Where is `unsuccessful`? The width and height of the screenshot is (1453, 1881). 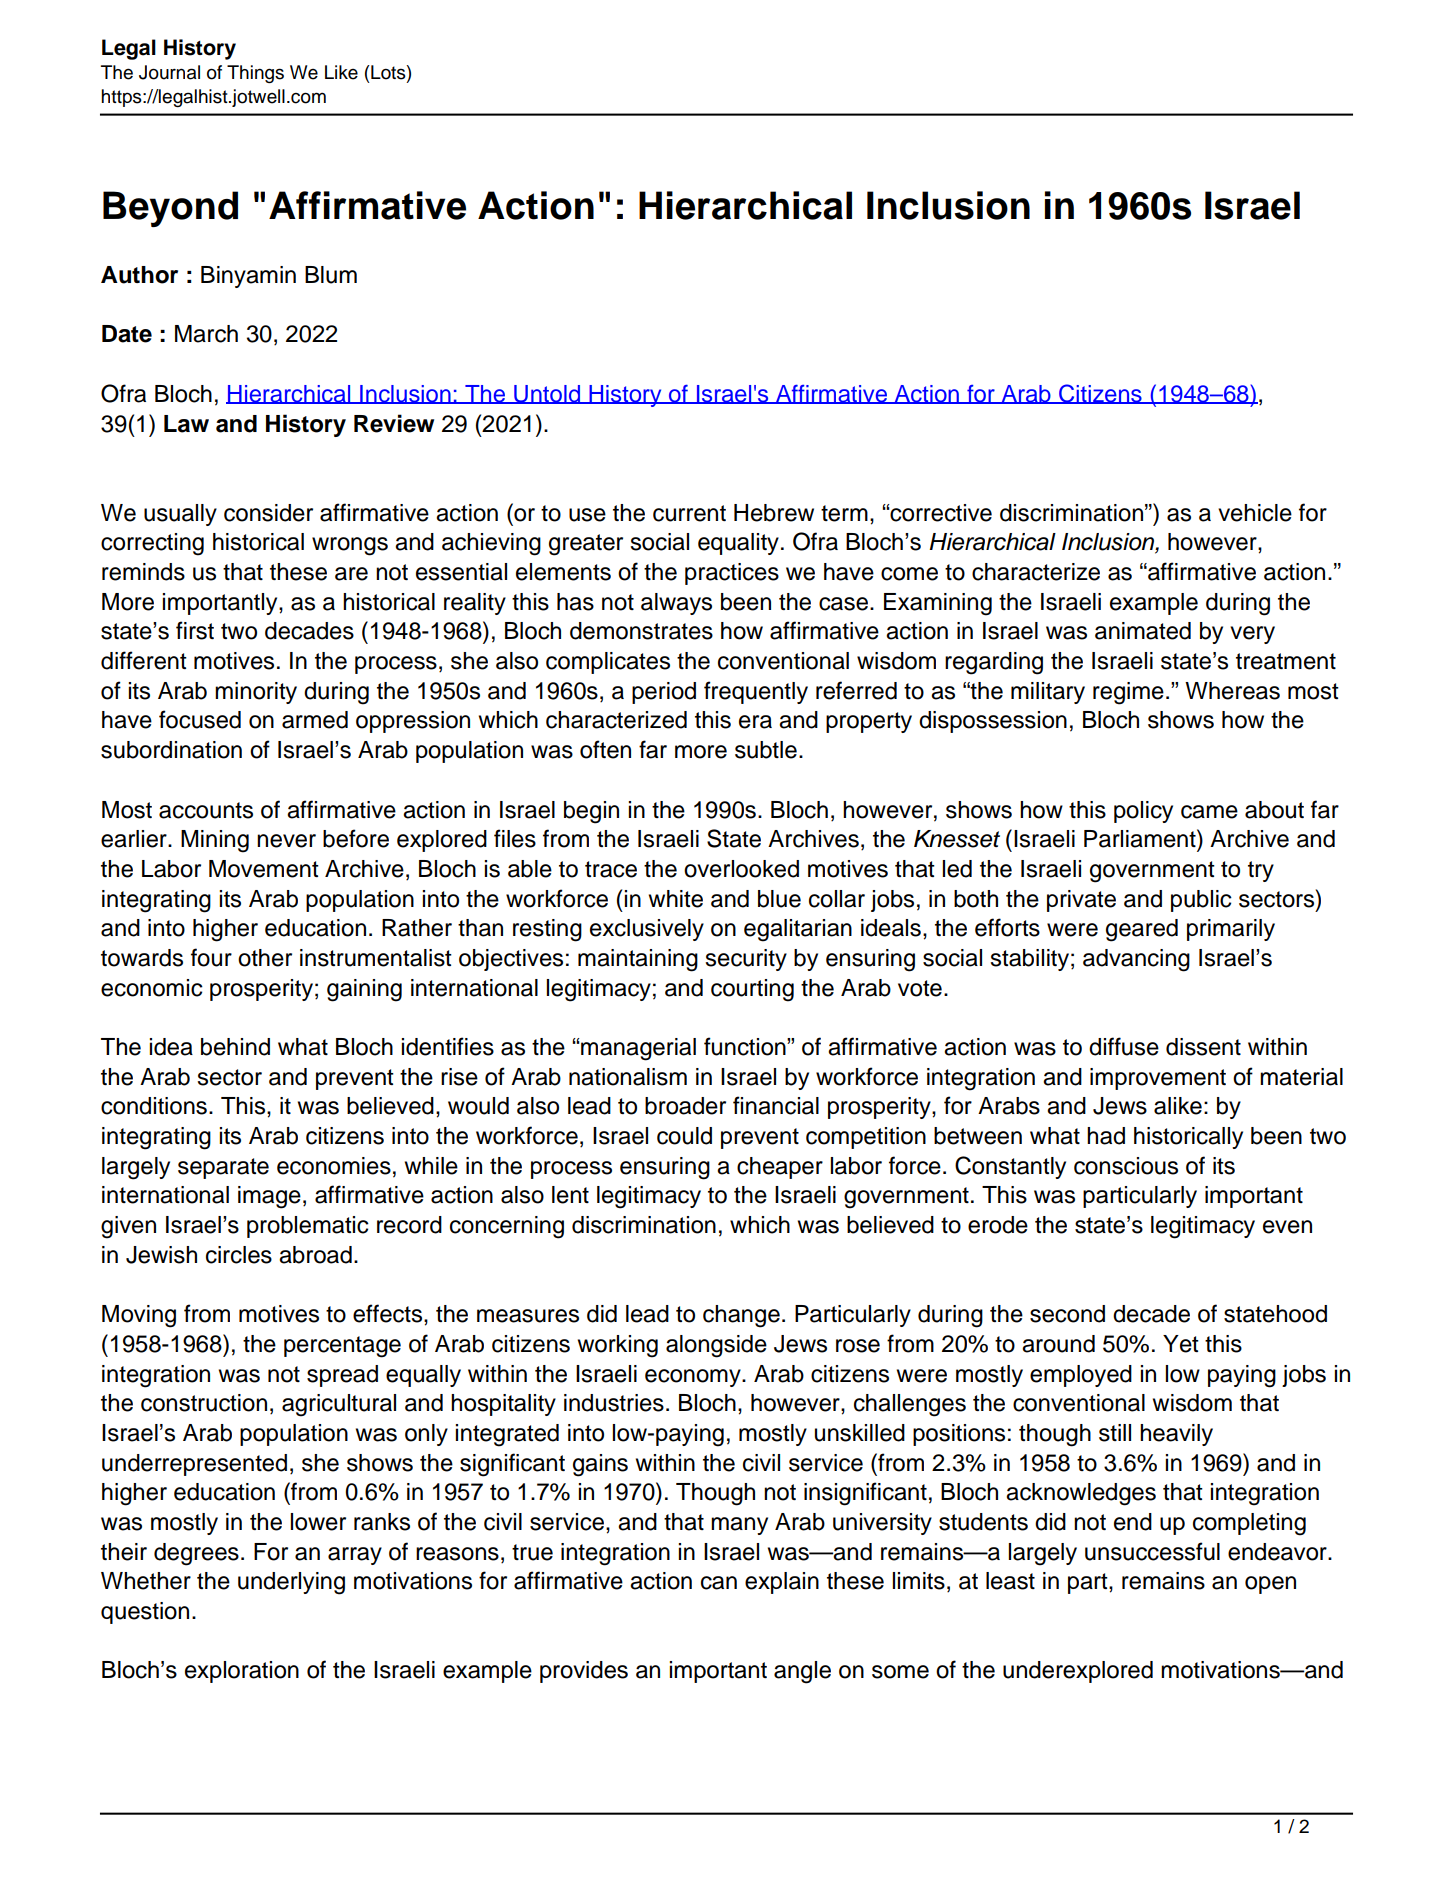 unsuccessful is located at coordinates (1152, 1551).
